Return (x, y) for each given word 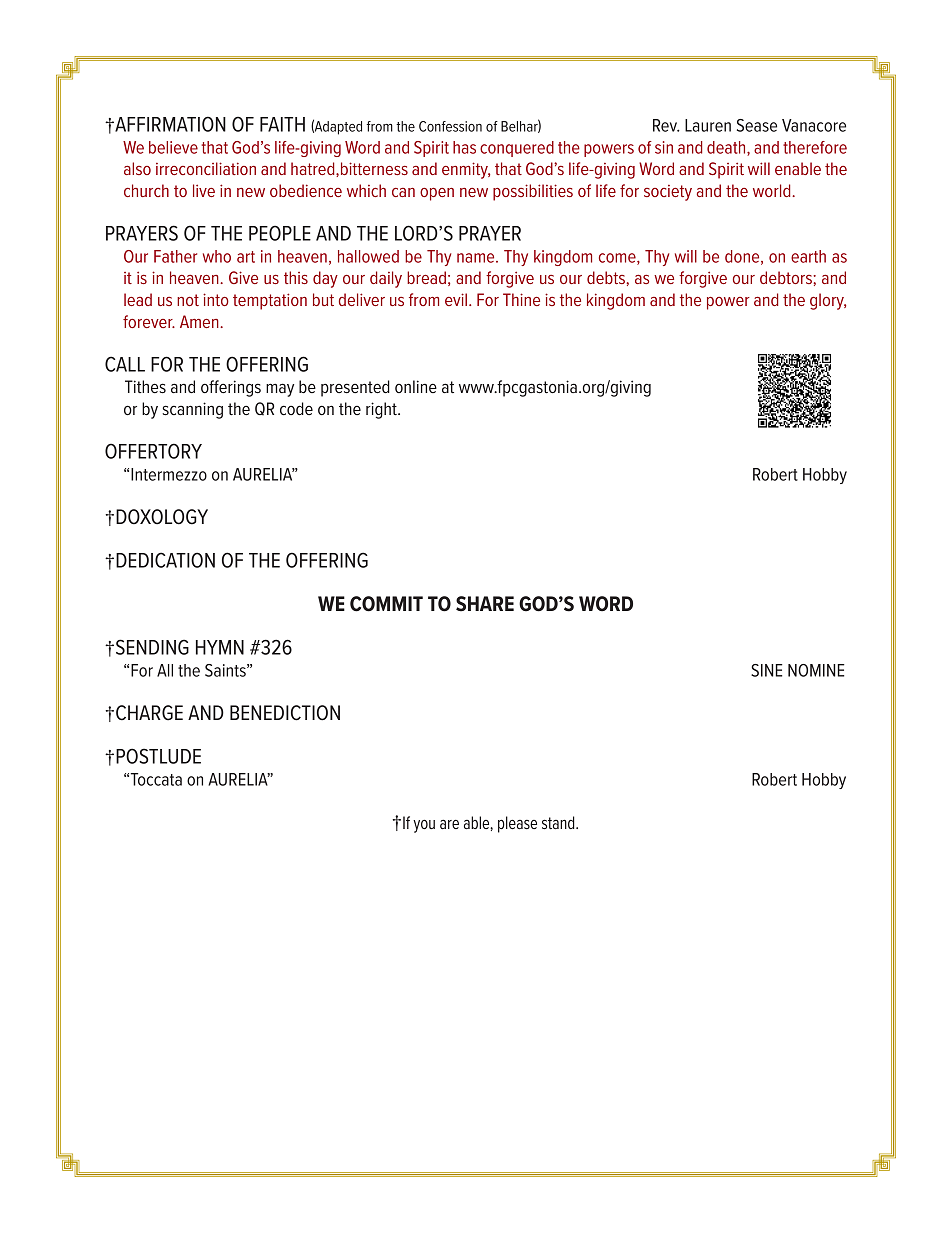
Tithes (145, 387)
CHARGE (149, 713)
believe (173, 147)
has (464, 147)
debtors (787, 277)
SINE (767, 670)
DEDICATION (165, 560)
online (416, 386)
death (727, 148)
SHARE (485, 604)
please (517, 824)
